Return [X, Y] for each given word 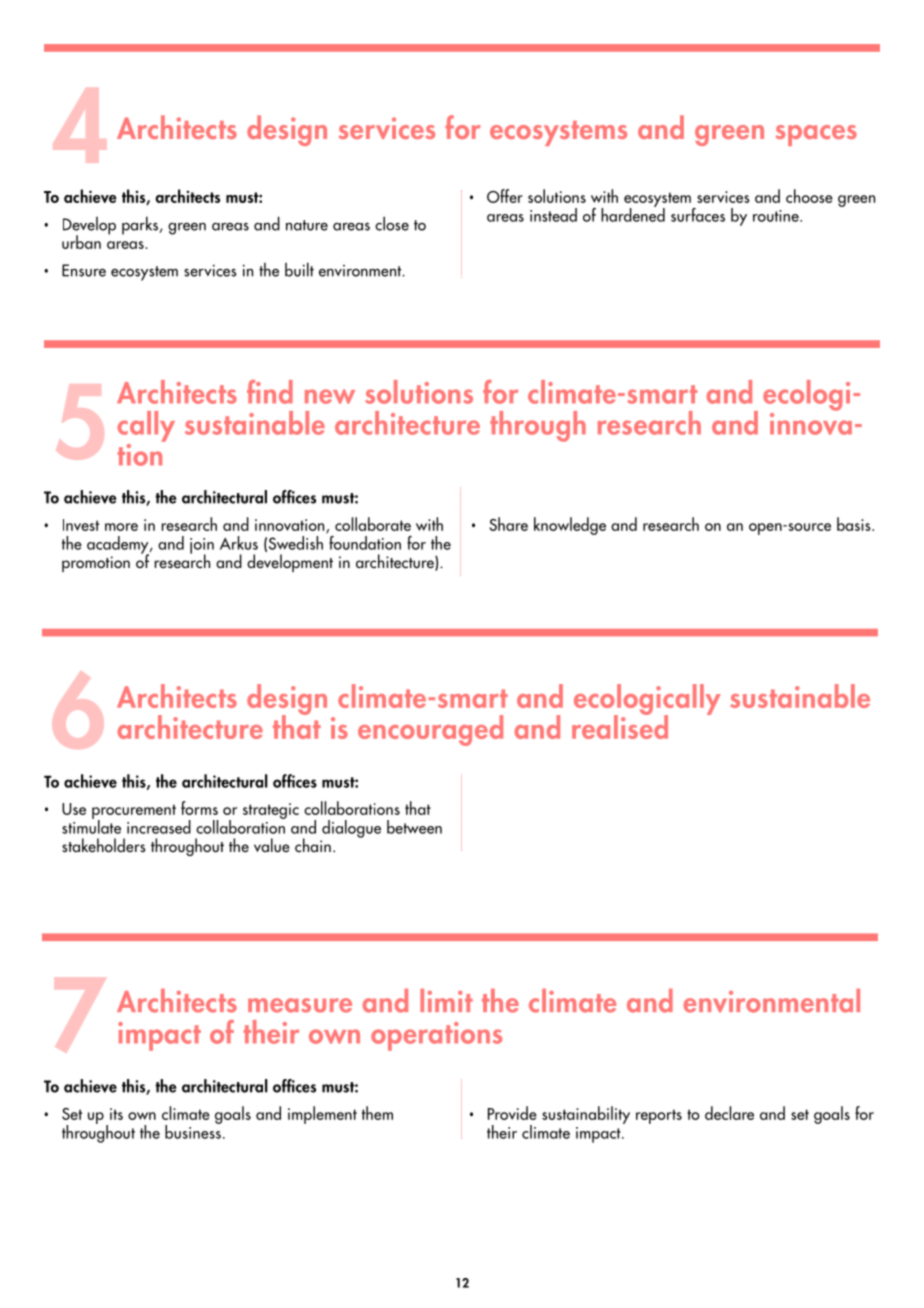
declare [729, 1113]
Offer [505, 196]
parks [141, 225]
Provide [512, 1113]
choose [809, 196]
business [193, 1131]
